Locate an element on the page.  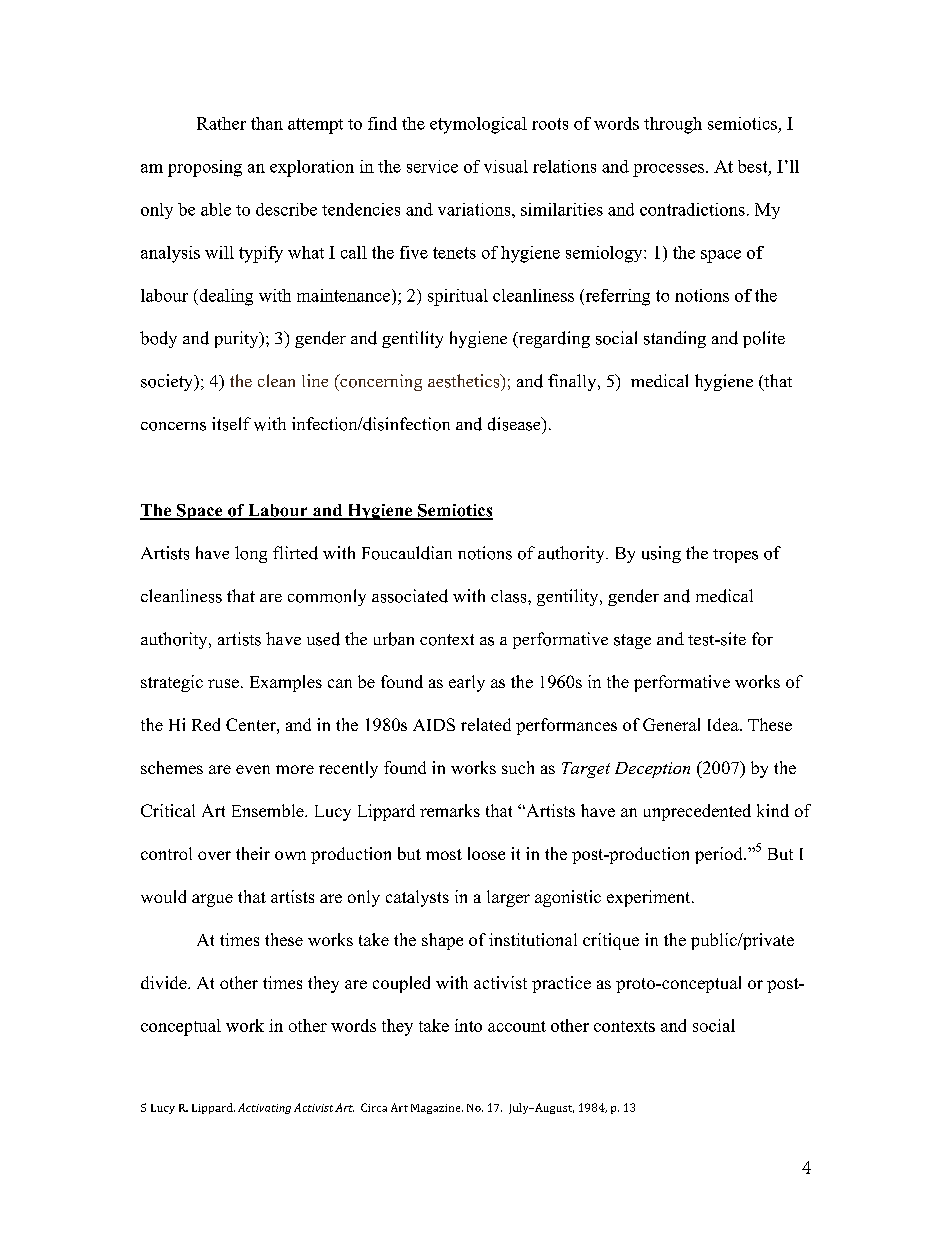
into is located at coordinates (468, 1025).
